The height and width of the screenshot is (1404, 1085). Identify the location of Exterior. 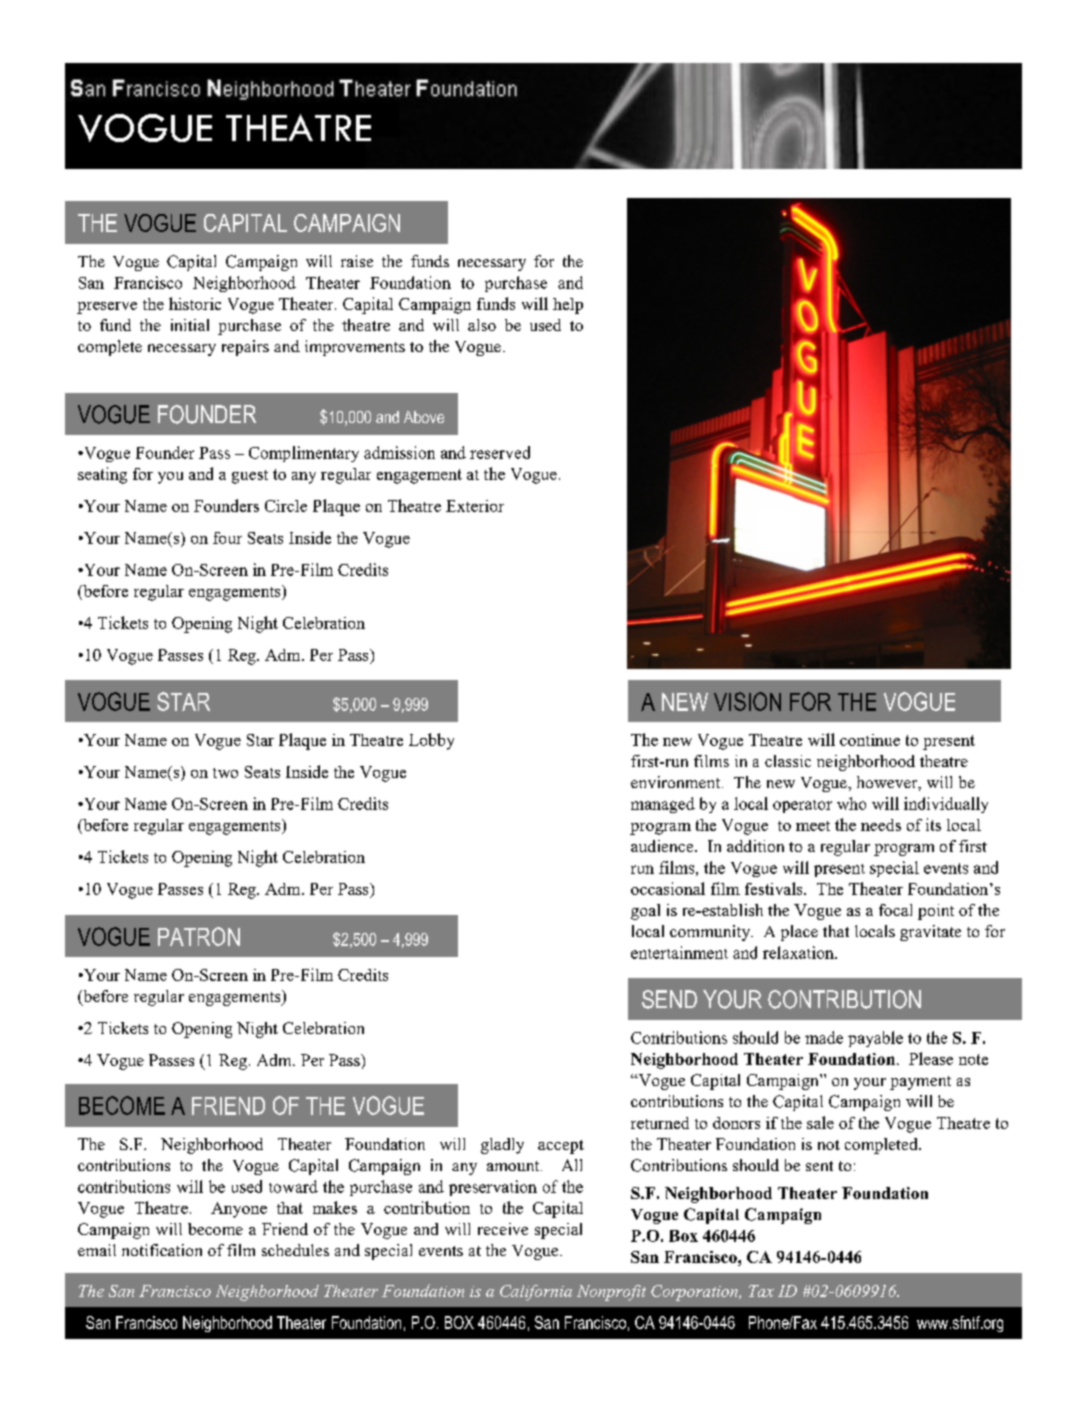
(475, 506).
